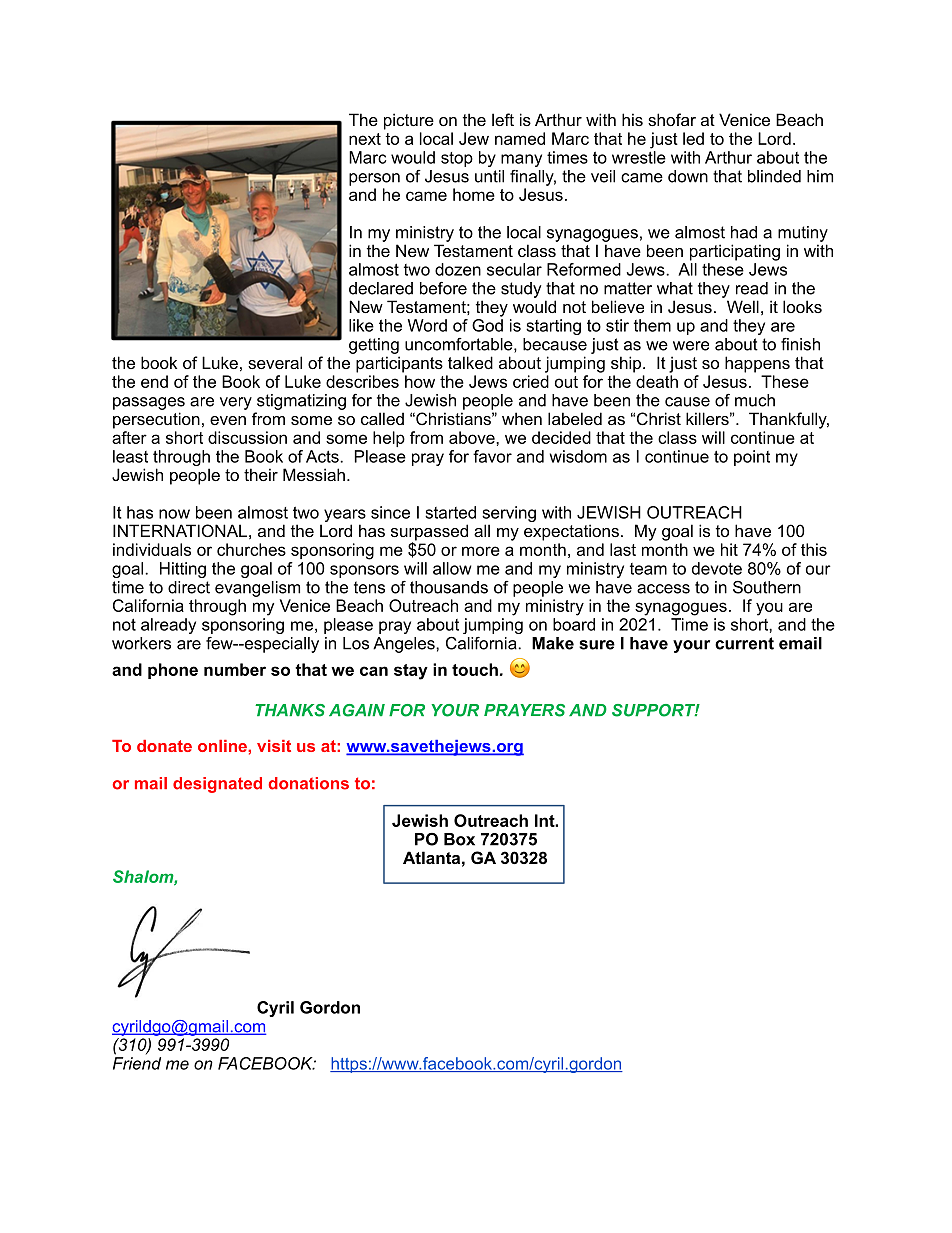 The height and width of the image is (1233, 952). Describe the element at coordinates (744, 643) in the image. I see `current` at that location.
